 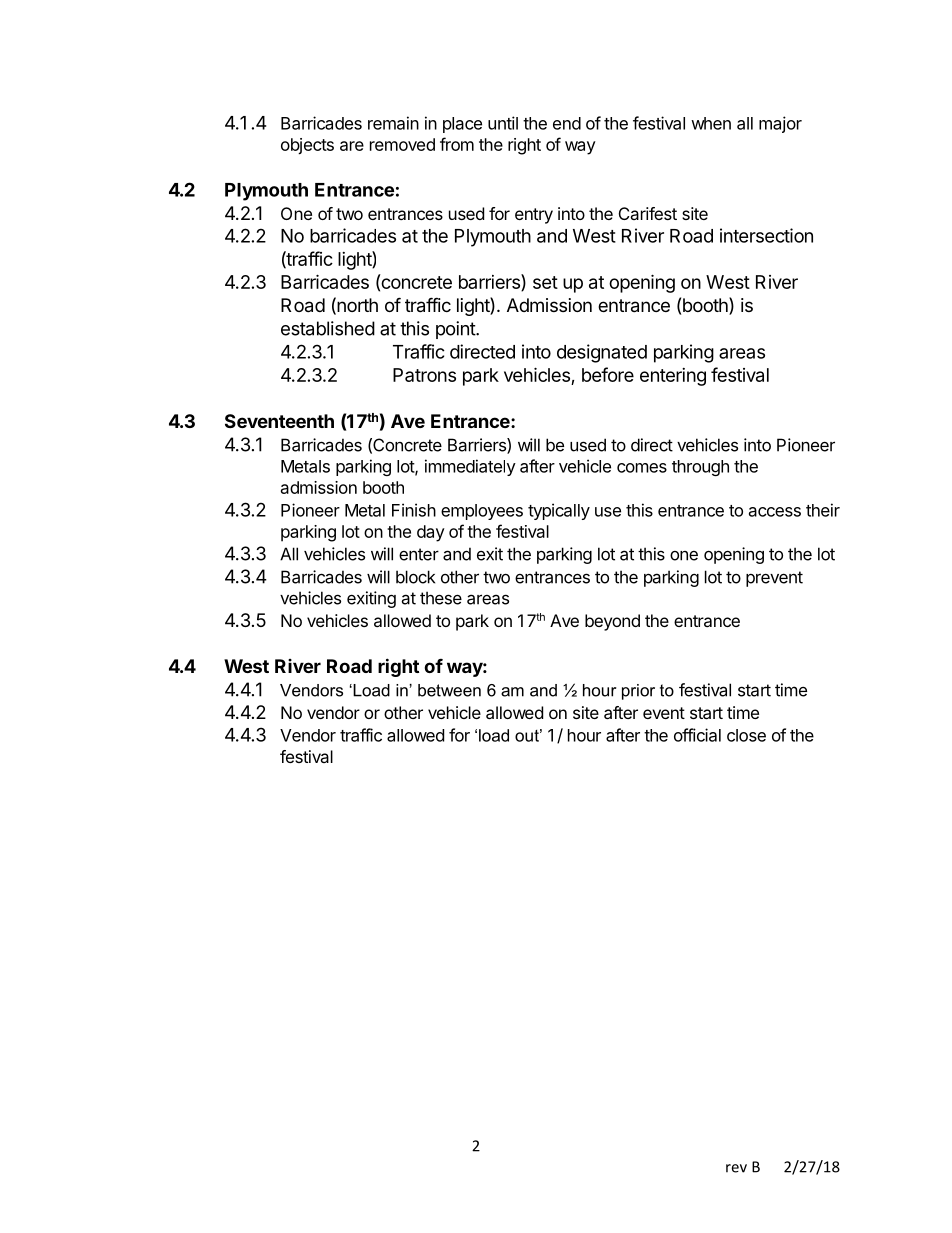 I want to click on typically, so click(x=559, y=511).
